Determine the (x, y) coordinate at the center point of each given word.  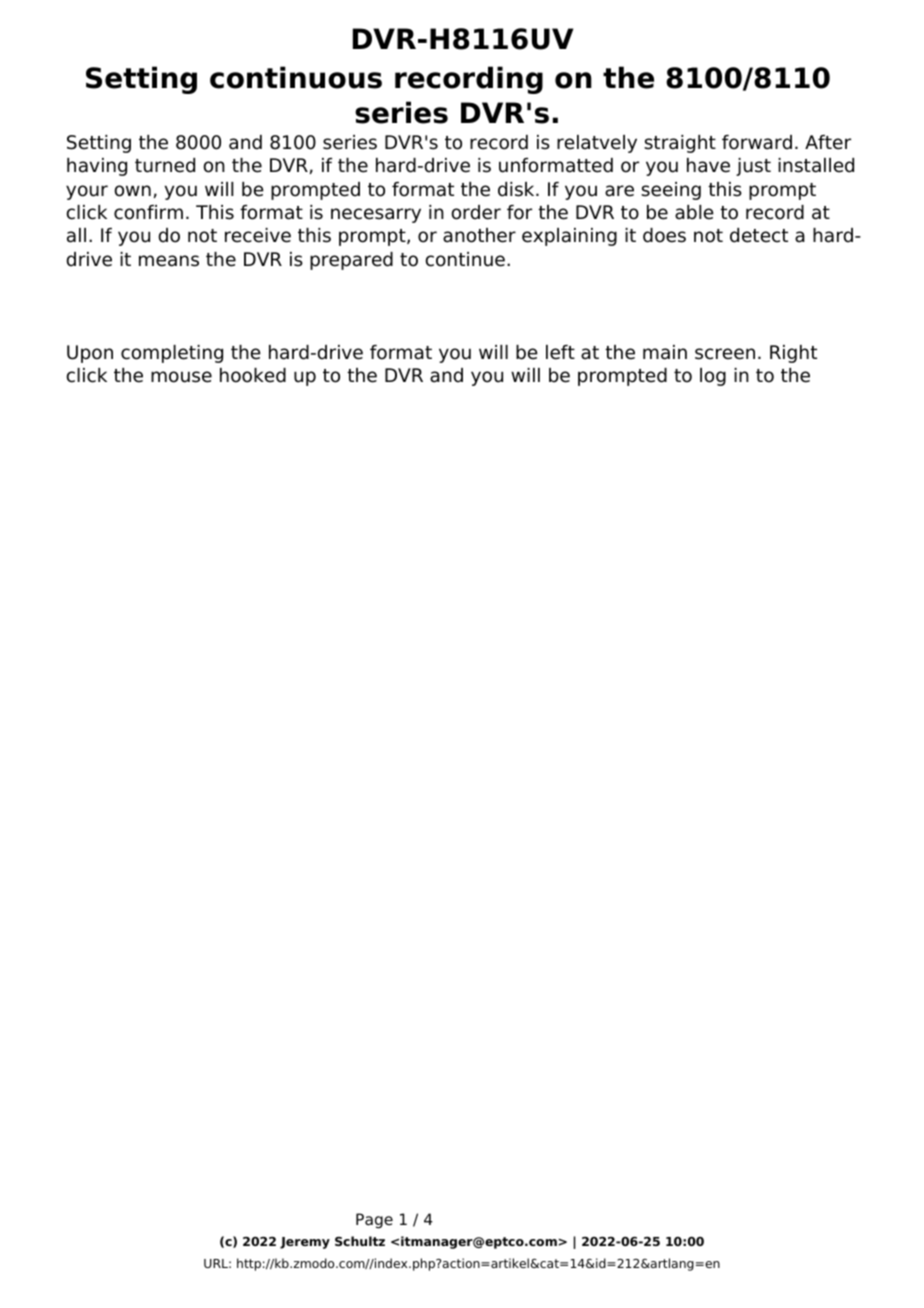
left (560, 352)
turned (165, 165)
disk (517, 189)
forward (757, 142)
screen (725, 354)
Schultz (360, 1241)
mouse (181, 377)
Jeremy (305, 1243)
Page (374, 1221)
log (713, 377)
